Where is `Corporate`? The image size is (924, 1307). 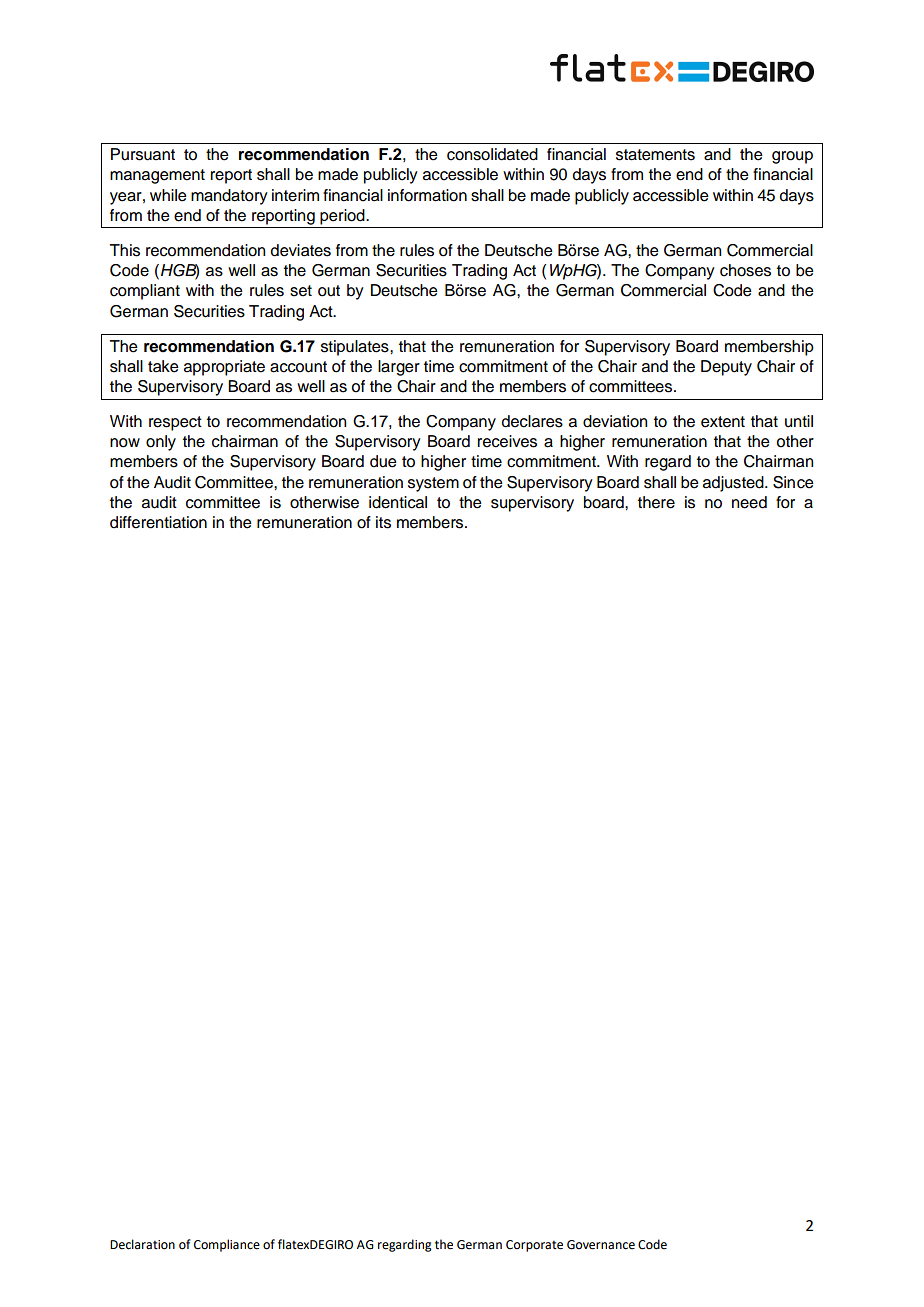
Corporate is located at coordinates (534, 1246).
